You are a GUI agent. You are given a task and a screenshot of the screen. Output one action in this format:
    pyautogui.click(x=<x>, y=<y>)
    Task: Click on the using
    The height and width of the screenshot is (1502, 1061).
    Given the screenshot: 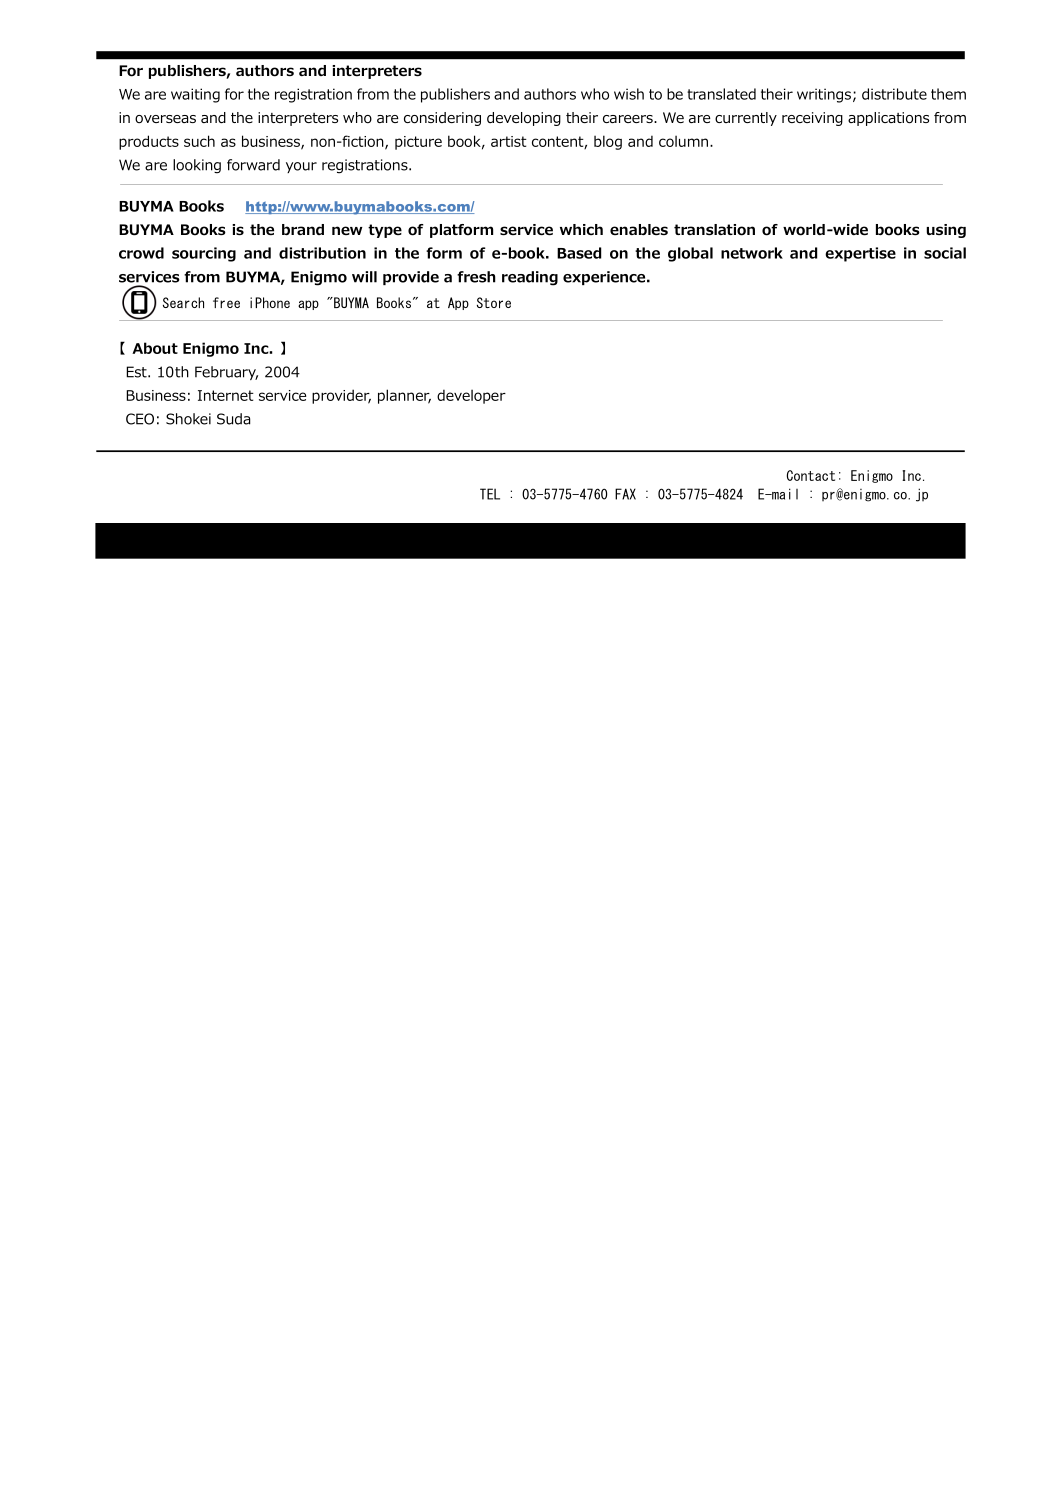 What is the action you would take?
    pyautogui.click(x=946, y=231)
